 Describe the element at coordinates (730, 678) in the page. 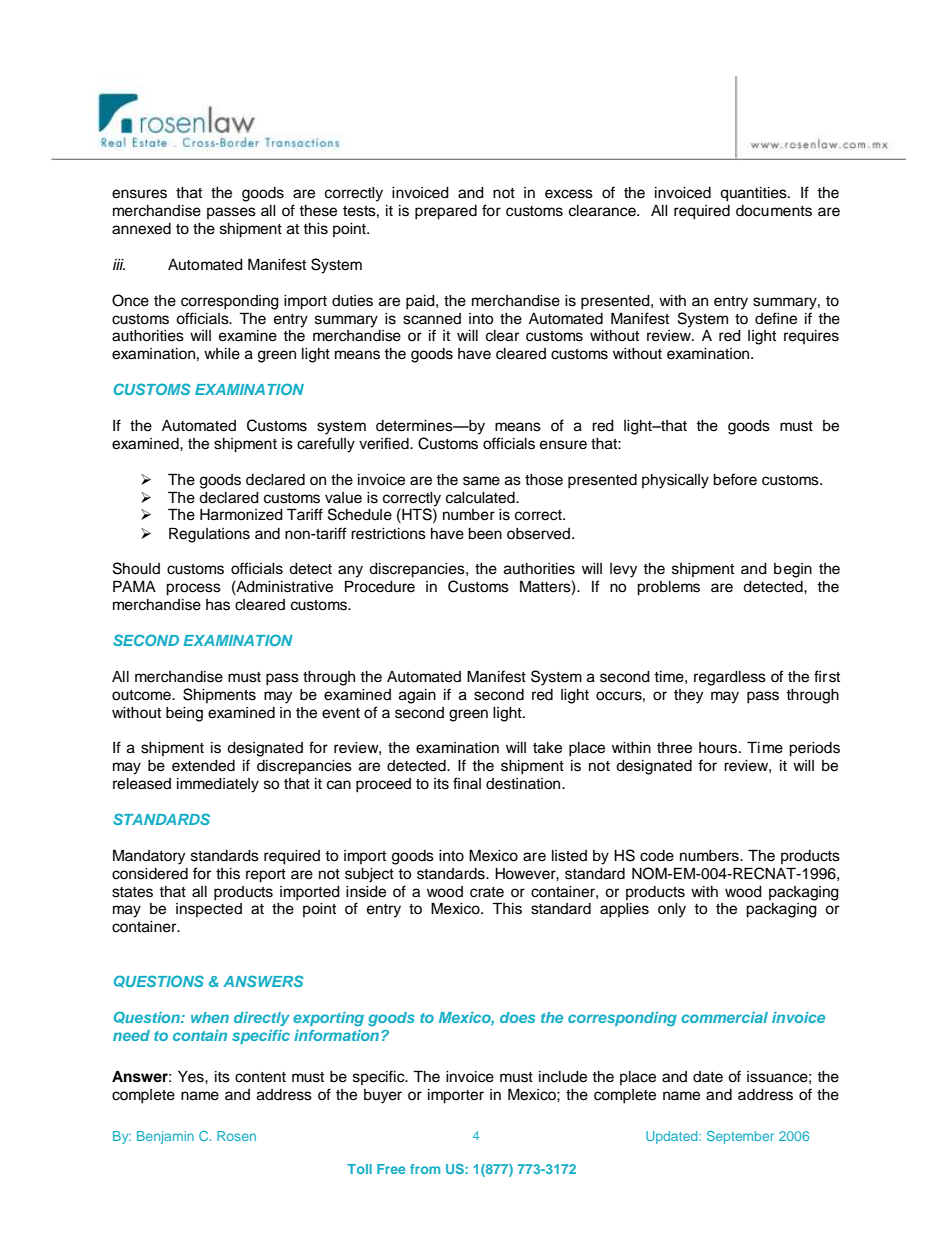

I see `regardless` at that location.
